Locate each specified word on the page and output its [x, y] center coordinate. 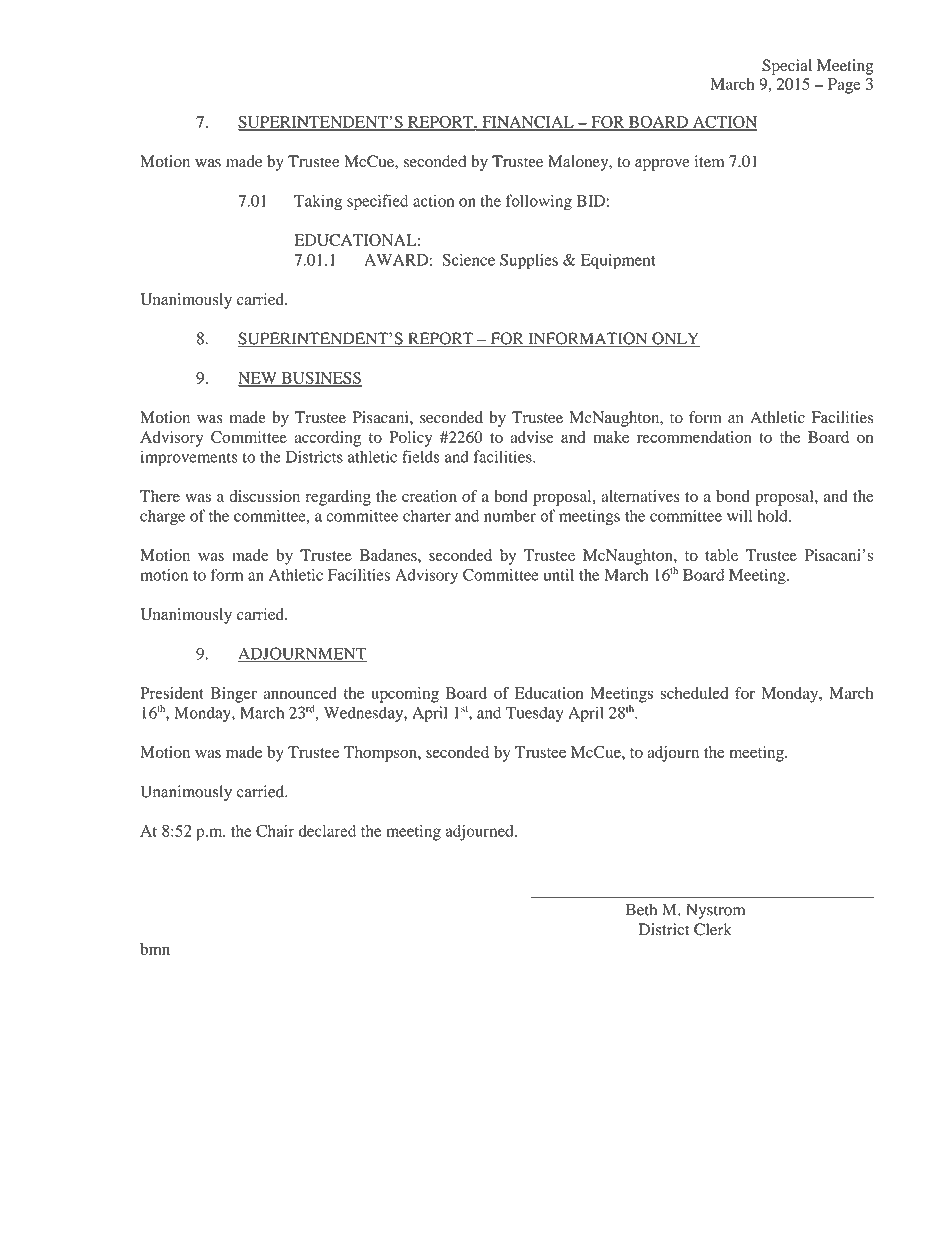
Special [787, 67]
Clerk [713, 929]
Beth [641, 909]
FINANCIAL [528, 123]
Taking [318, 203]
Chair [275, 831]
